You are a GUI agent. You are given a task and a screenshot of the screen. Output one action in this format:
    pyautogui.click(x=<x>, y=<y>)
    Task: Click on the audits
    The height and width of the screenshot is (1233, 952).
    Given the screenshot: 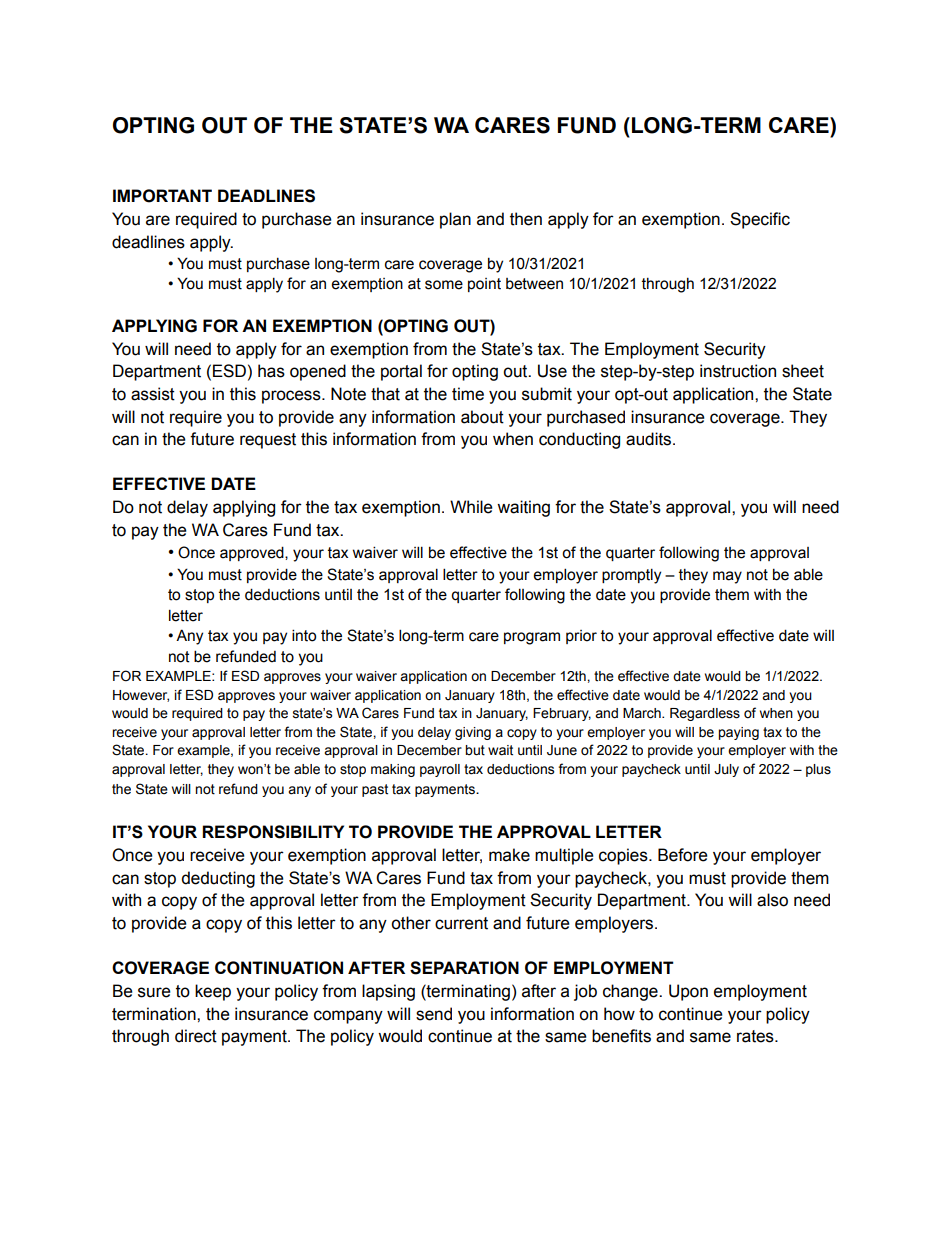 What is the action you would take?
    pyautogui.click(x=650, y=439)
